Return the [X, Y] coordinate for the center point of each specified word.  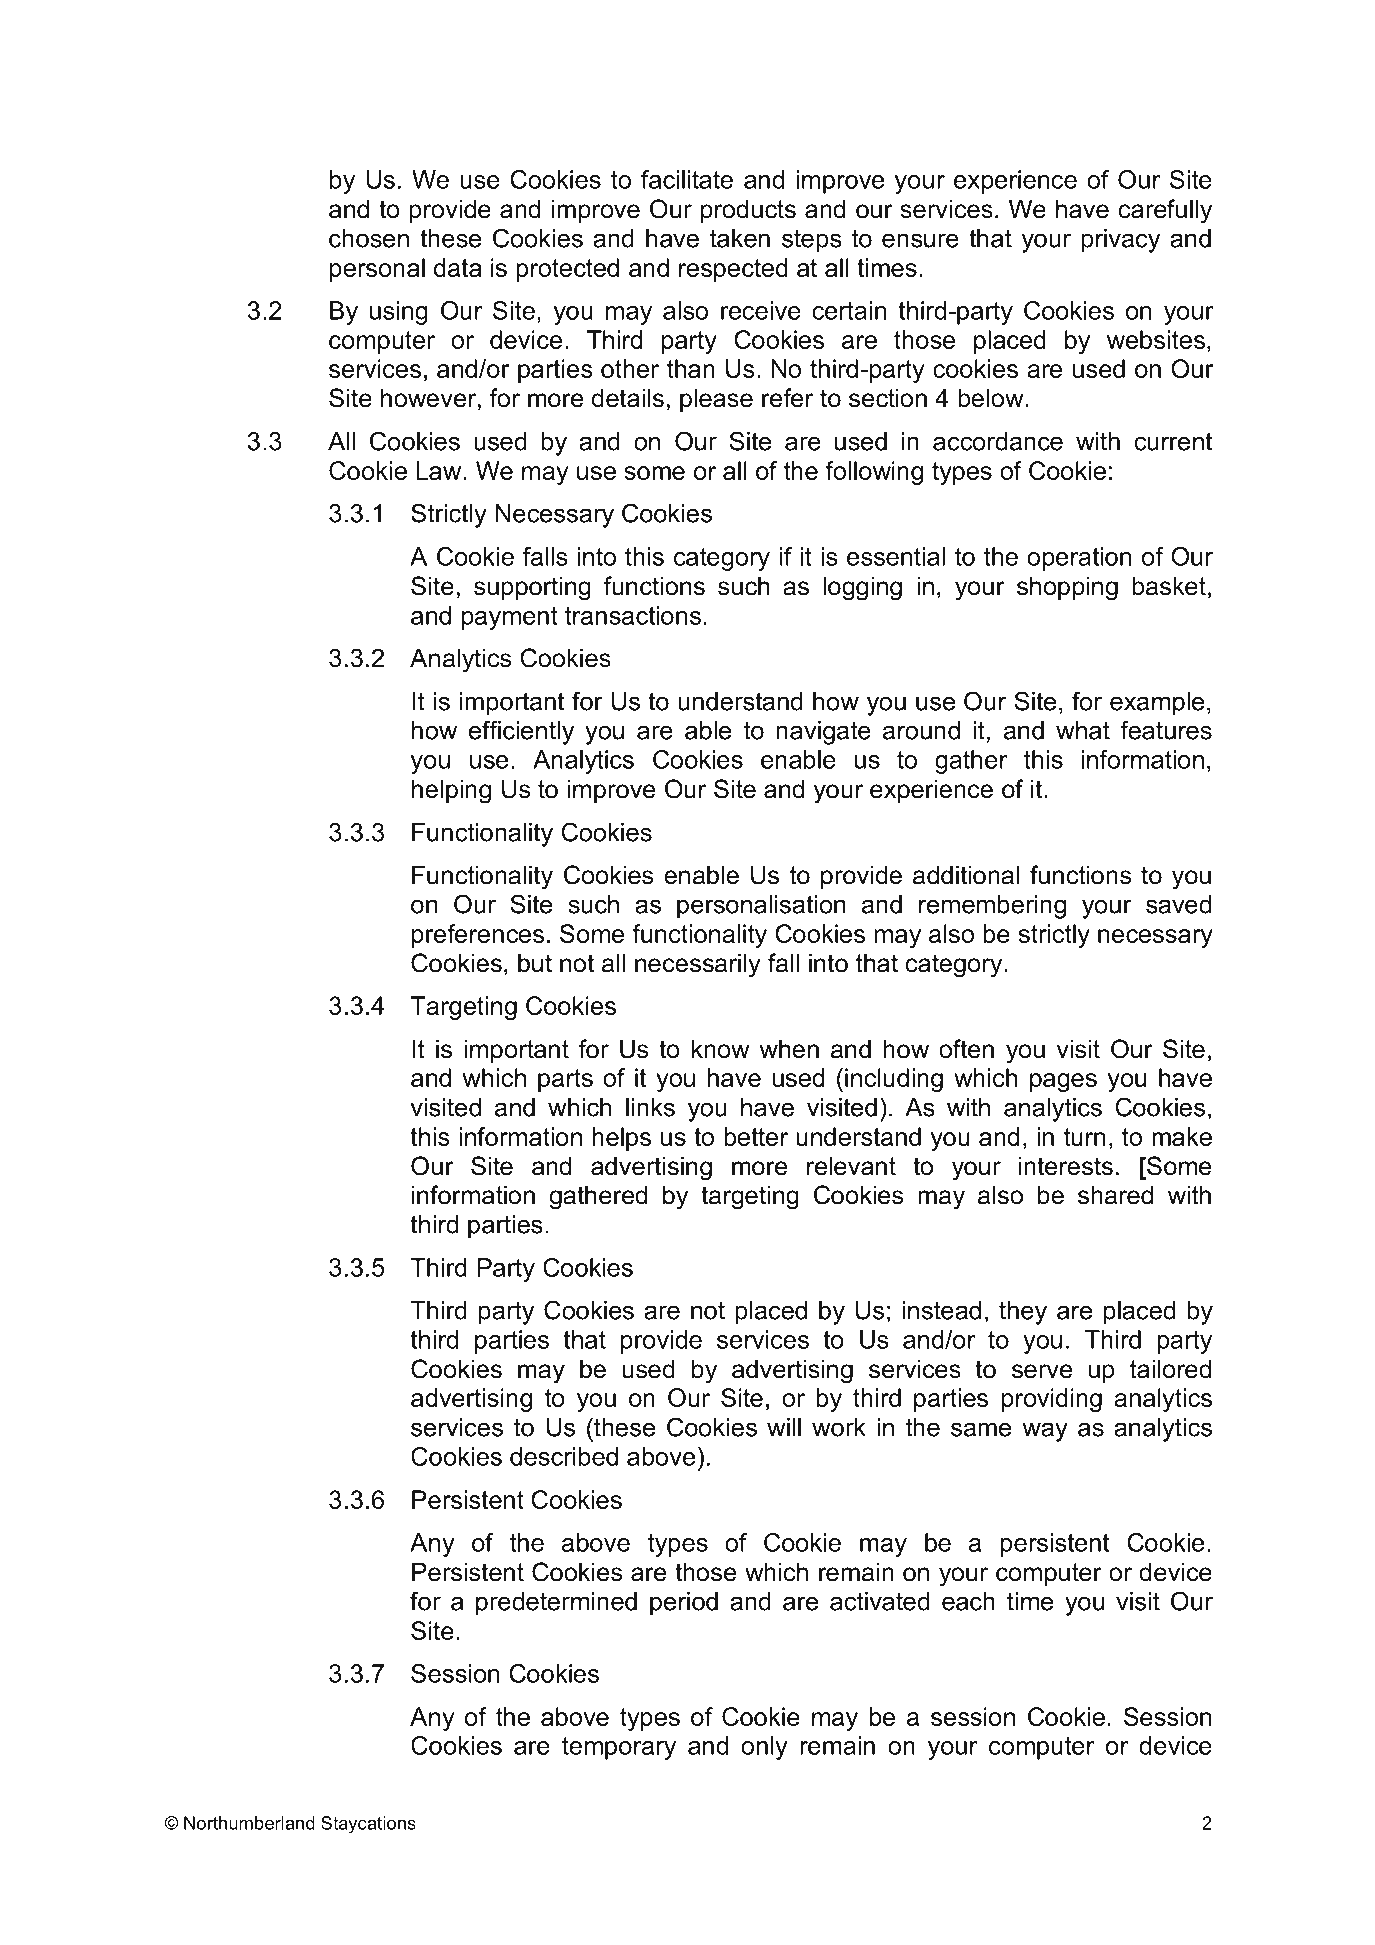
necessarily [698, 965]
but [535, 963]
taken [740, 238]
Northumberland [249, 1823]
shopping [1067, 588]
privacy [1120, 241]
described [564, 1456]
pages [1063, 1082]
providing [1052, 1400]
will [784, 1427]
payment [510, 618]
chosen [369, 238]
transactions [633, 615]
